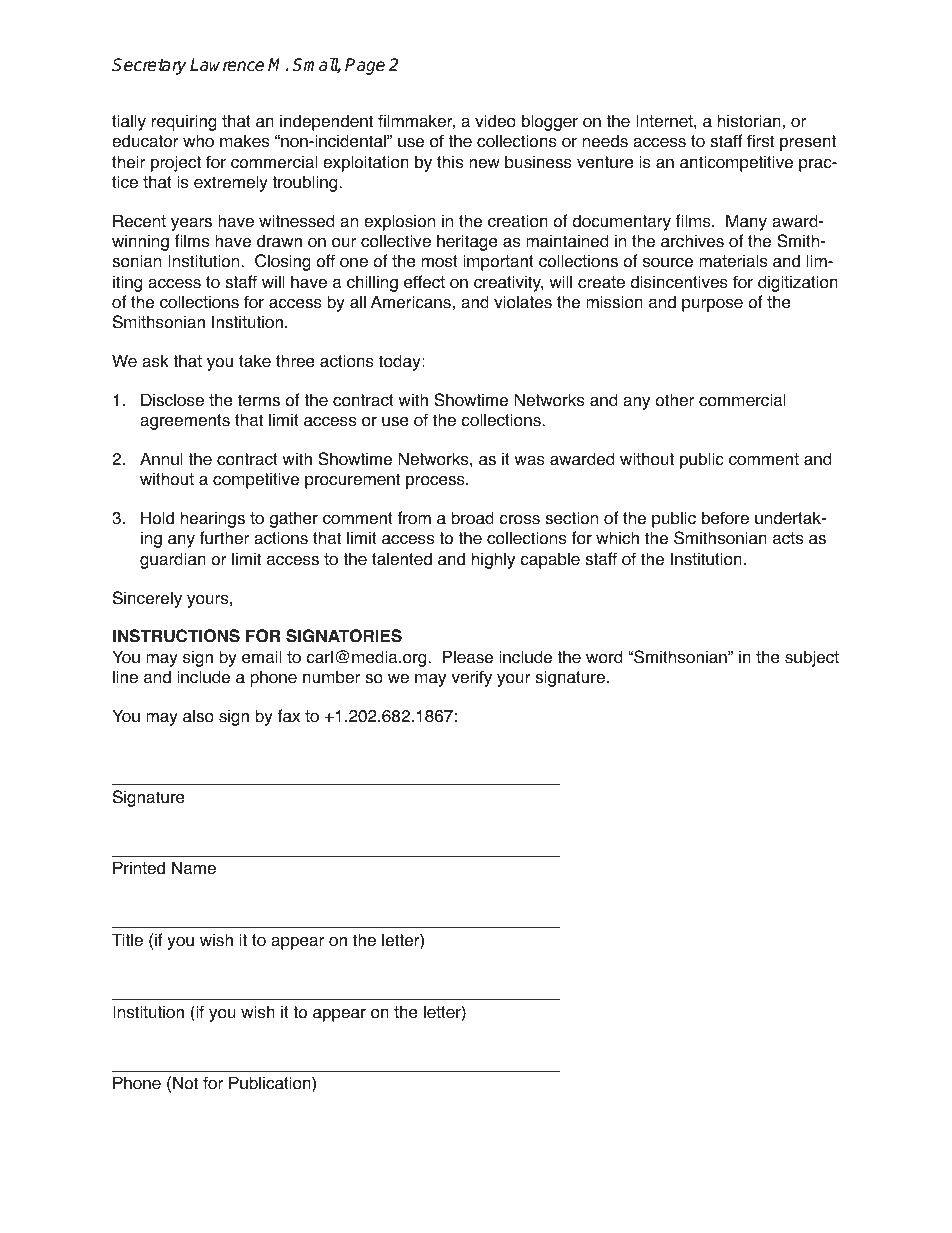 This image has width=952, height=1233. What do you see at coordinates (184, 122) in the image?
I see `requiring` at bounding box center [184, 122].
